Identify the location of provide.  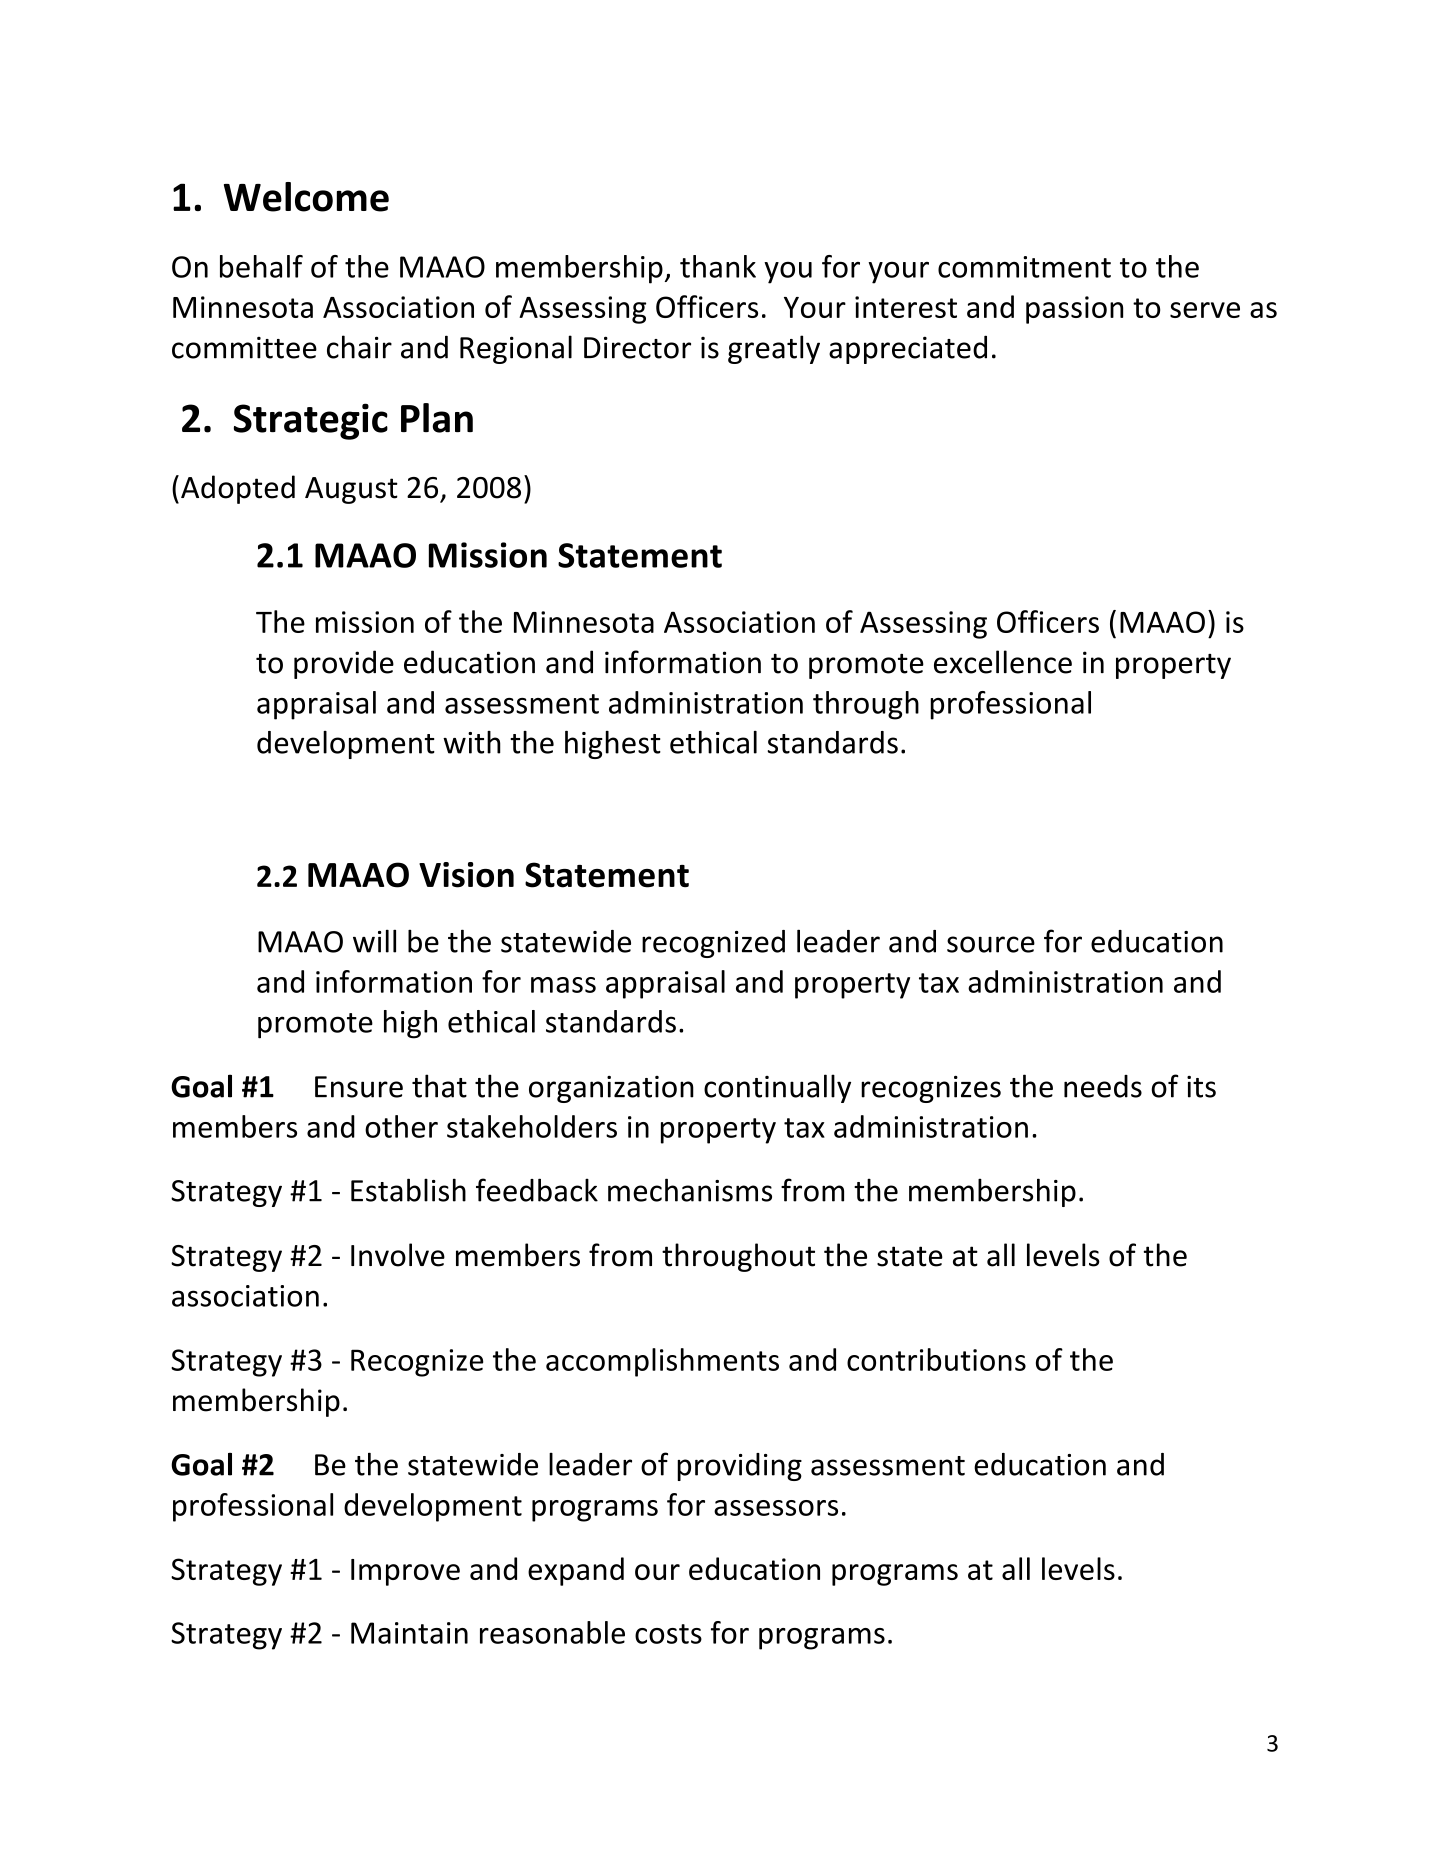
(344, 664).
